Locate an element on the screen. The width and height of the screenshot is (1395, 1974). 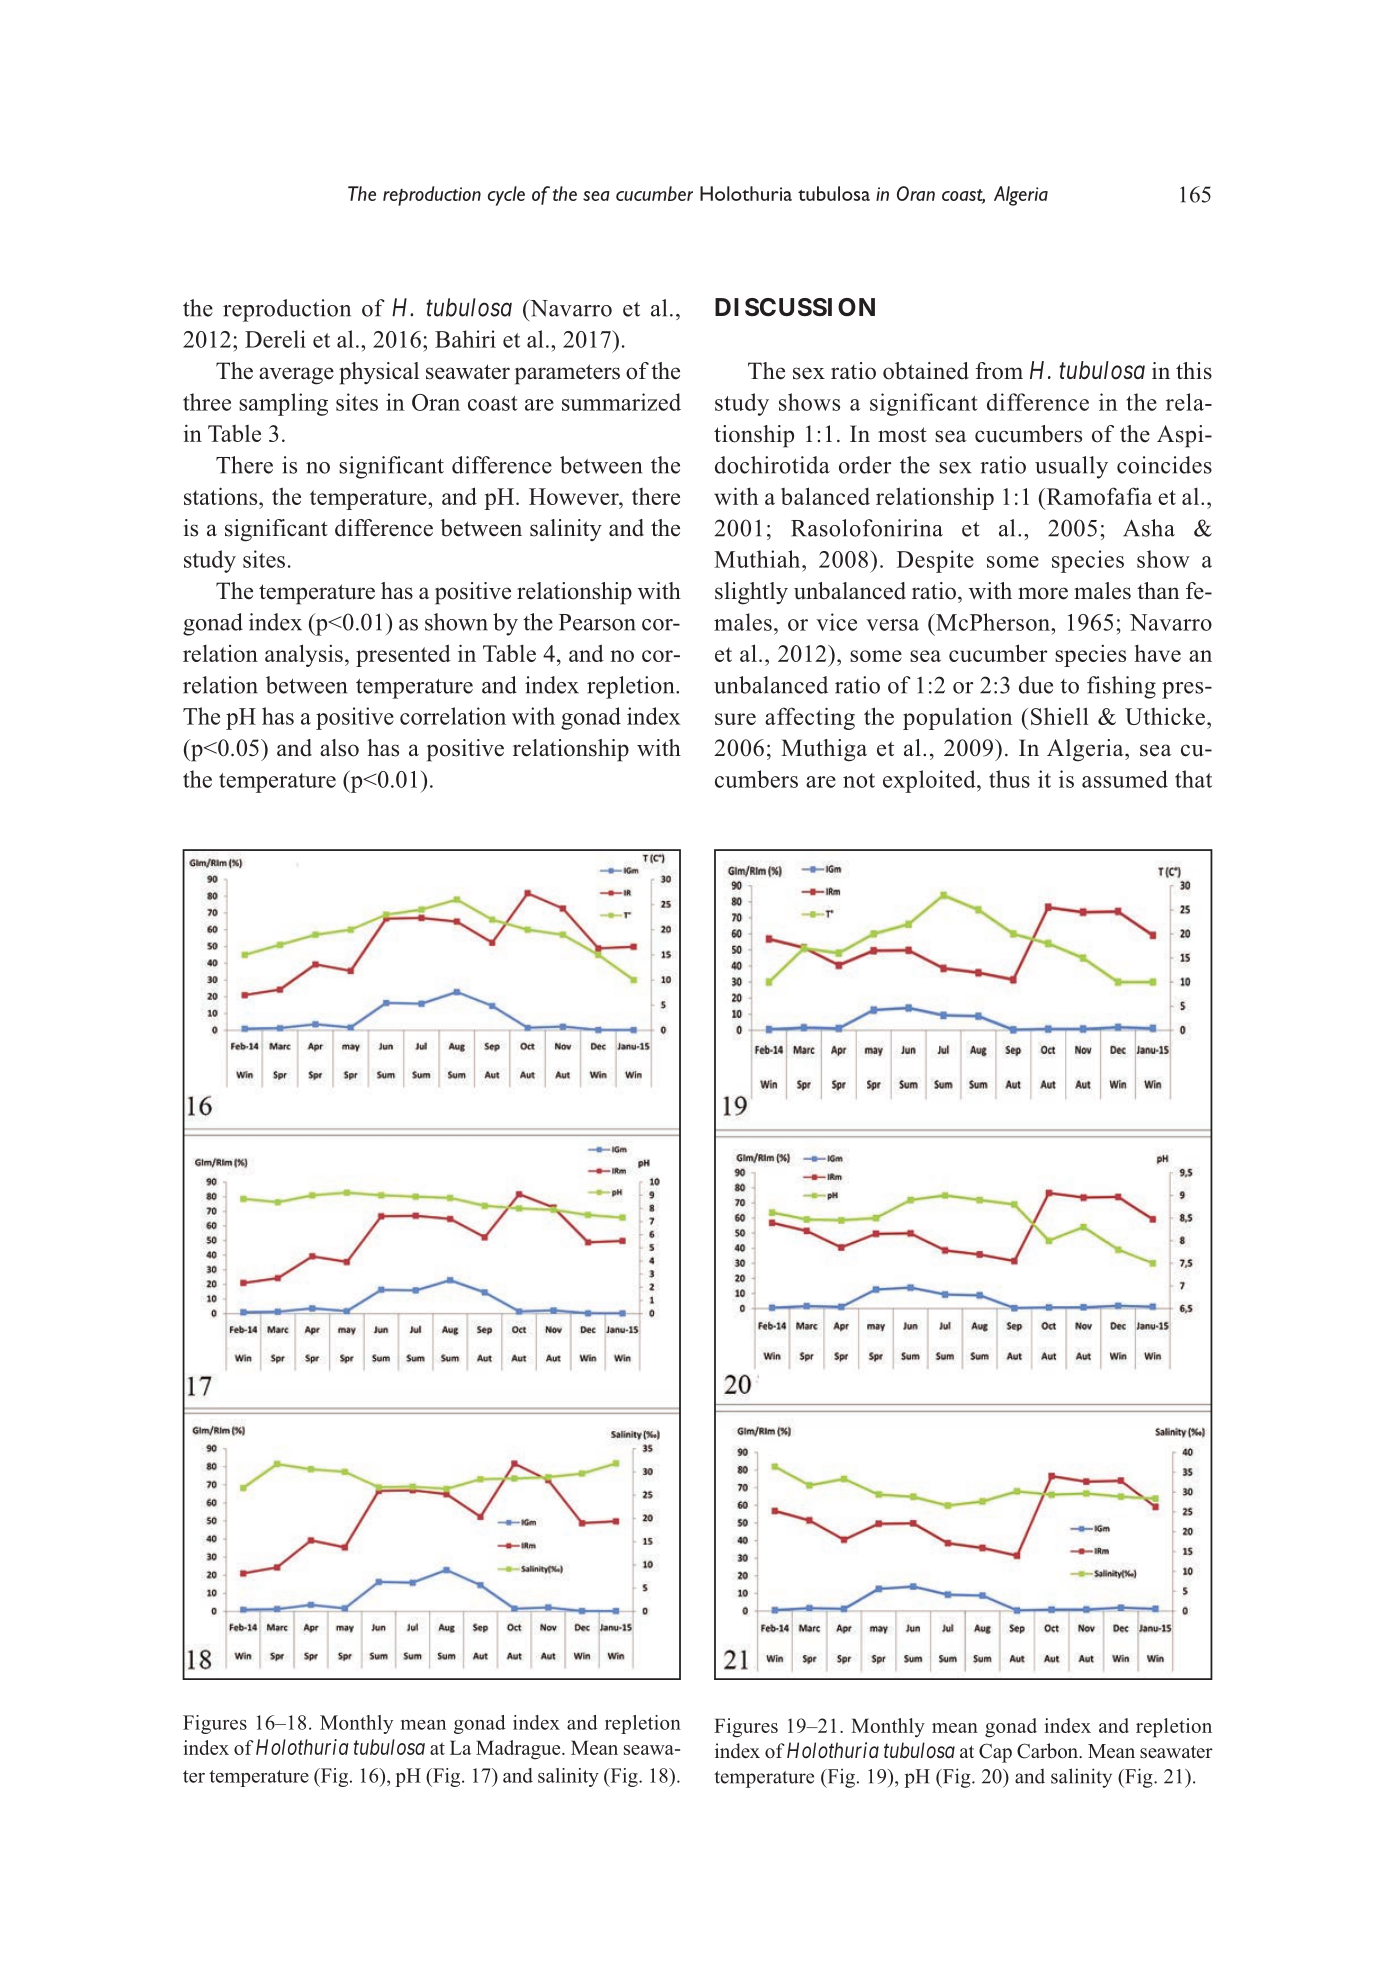
population is located at coordinates (957, 718).
